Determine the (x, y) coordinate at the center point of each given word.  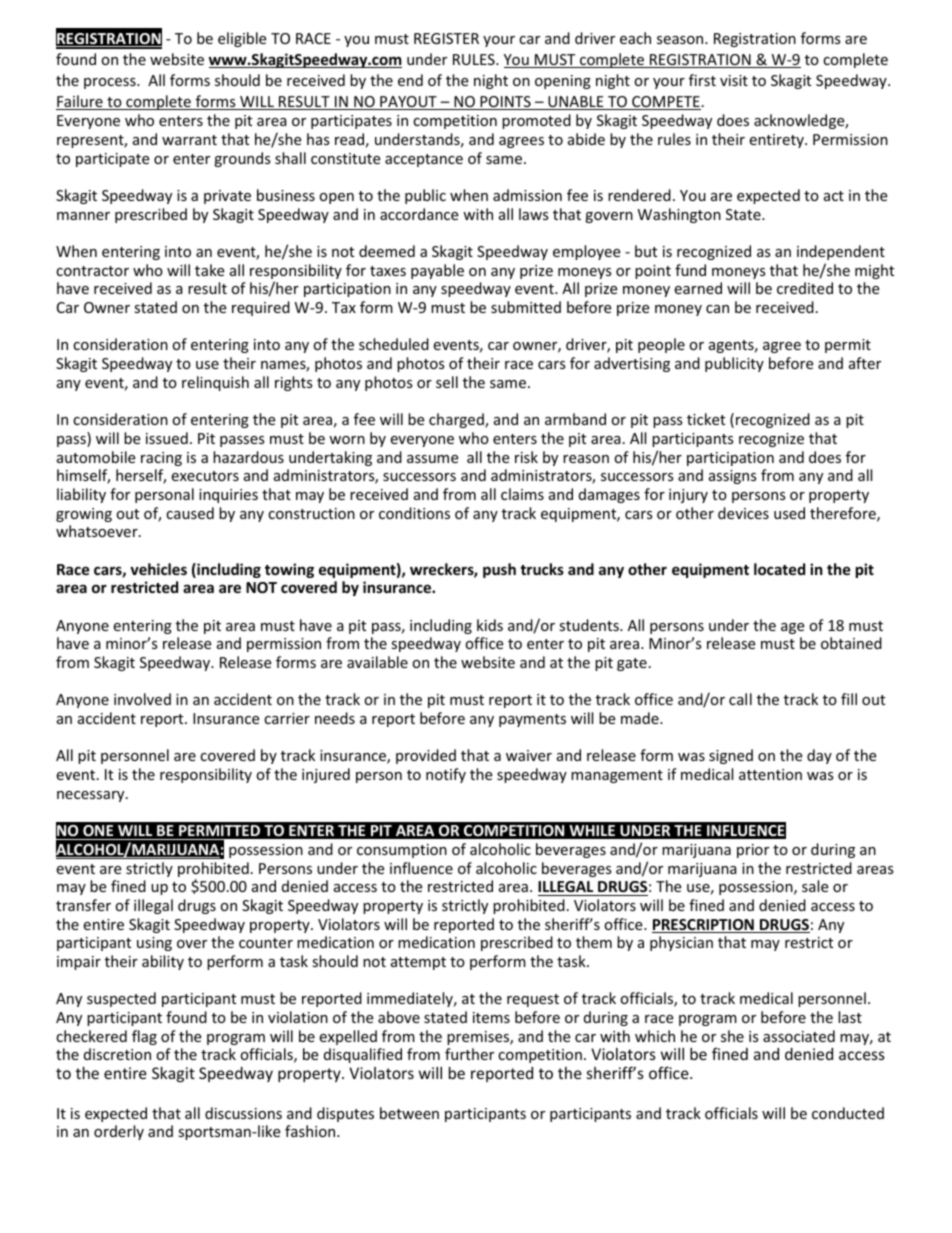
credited (805, 288)
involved (142, 699)
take (209, 270)
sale (815, 886)
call (740, 699)
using (154, 944)
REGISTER (446, 38)
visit (734, 80)
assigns (733, 477)
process (111, 83)
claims (522, 494)
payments (532, 720)
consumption (402, 851)
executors (205, 476)
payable (437, 271)
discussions (243, 1113)
